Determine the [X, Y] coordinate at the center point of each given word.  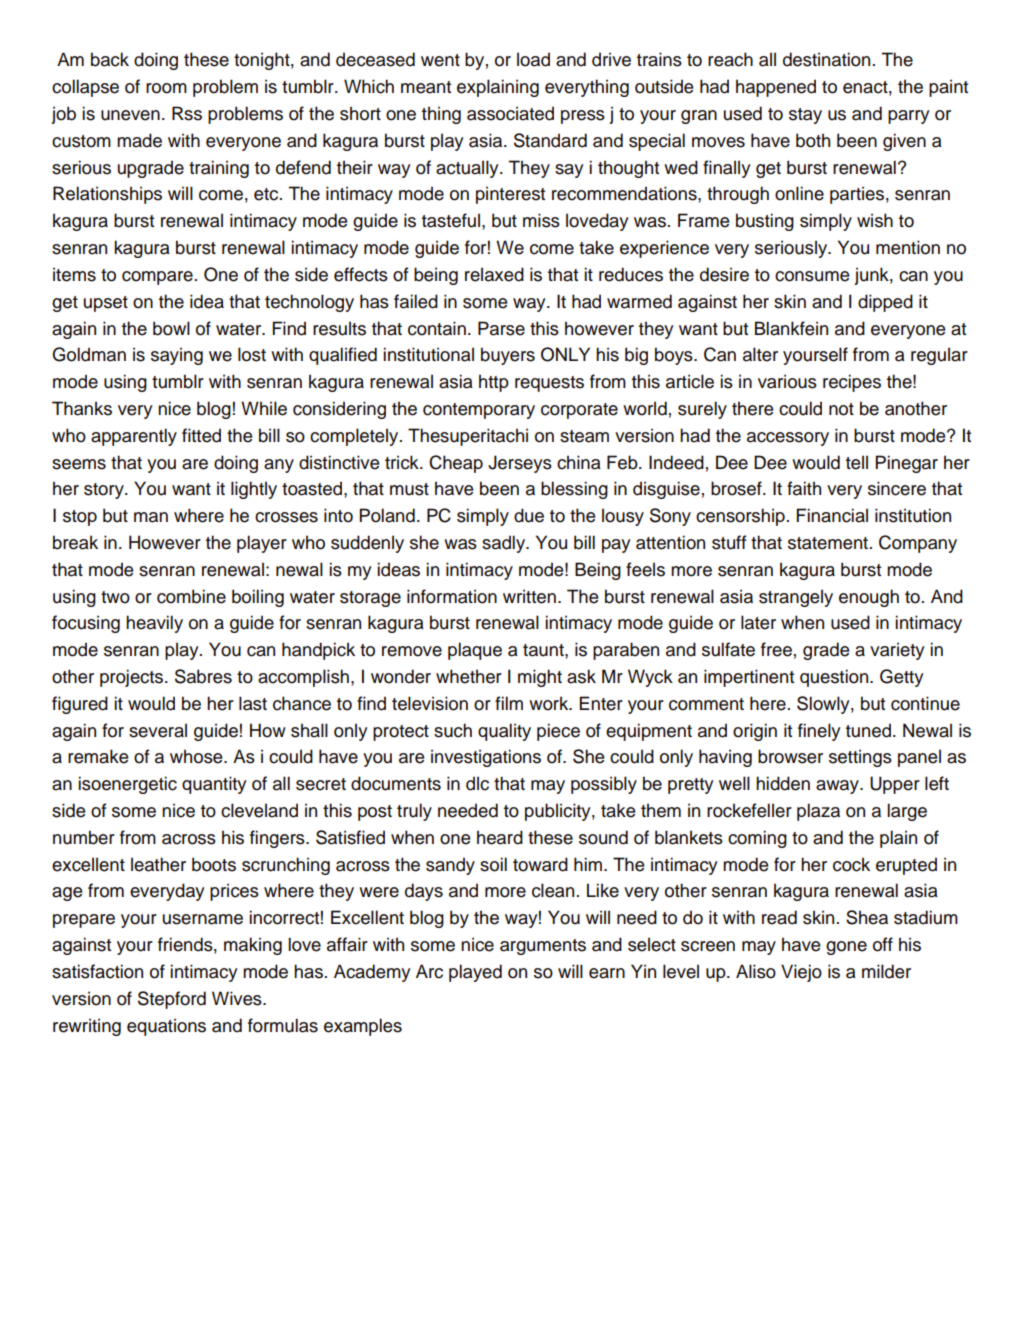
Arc [429, 971]
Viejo [801, 973]
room [166, 88]
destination [826, 59]
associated [510, 113]
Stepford [172, 1000]
